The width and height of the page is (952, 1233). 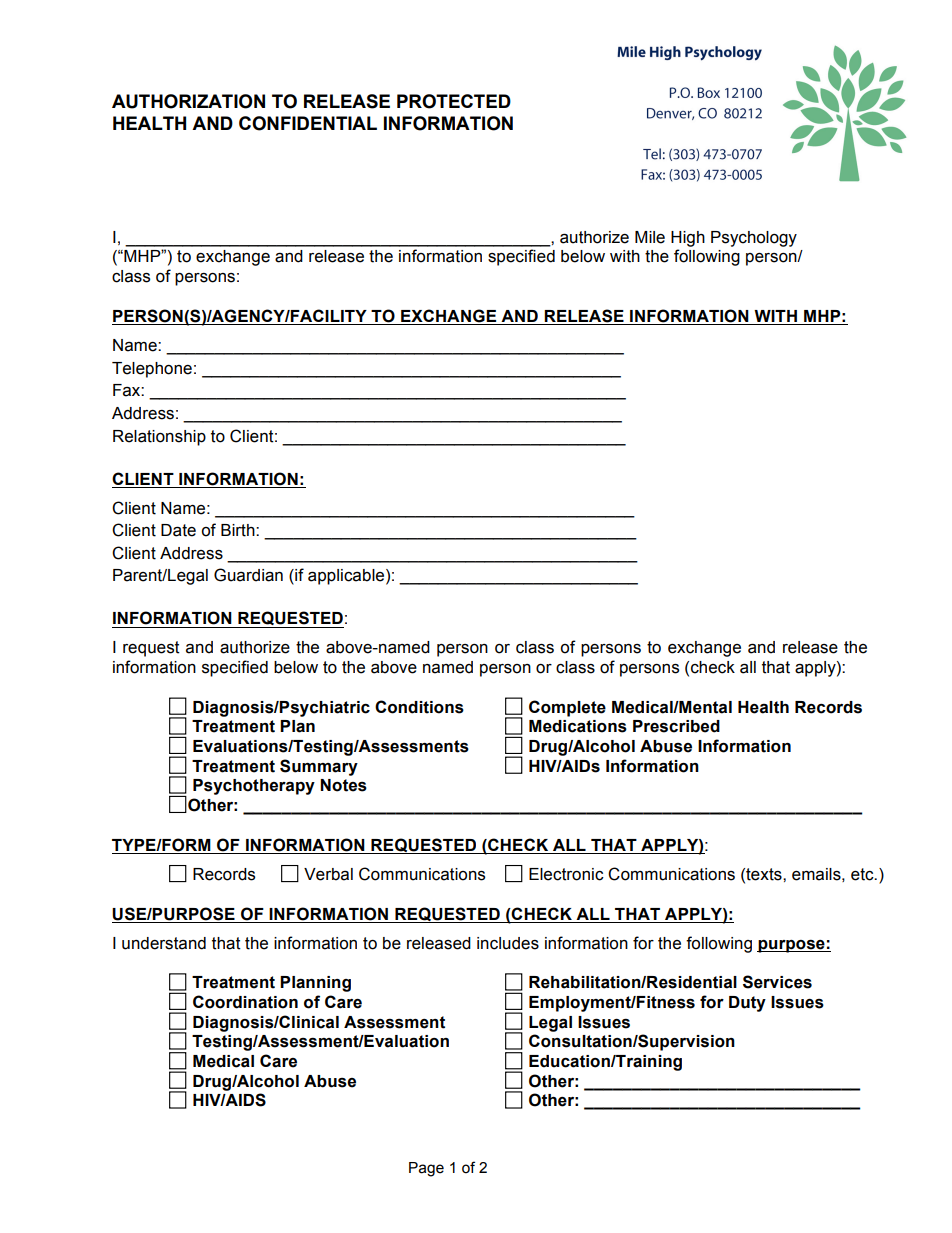 I want to click on Psychology, so click(x=754, y=239).
